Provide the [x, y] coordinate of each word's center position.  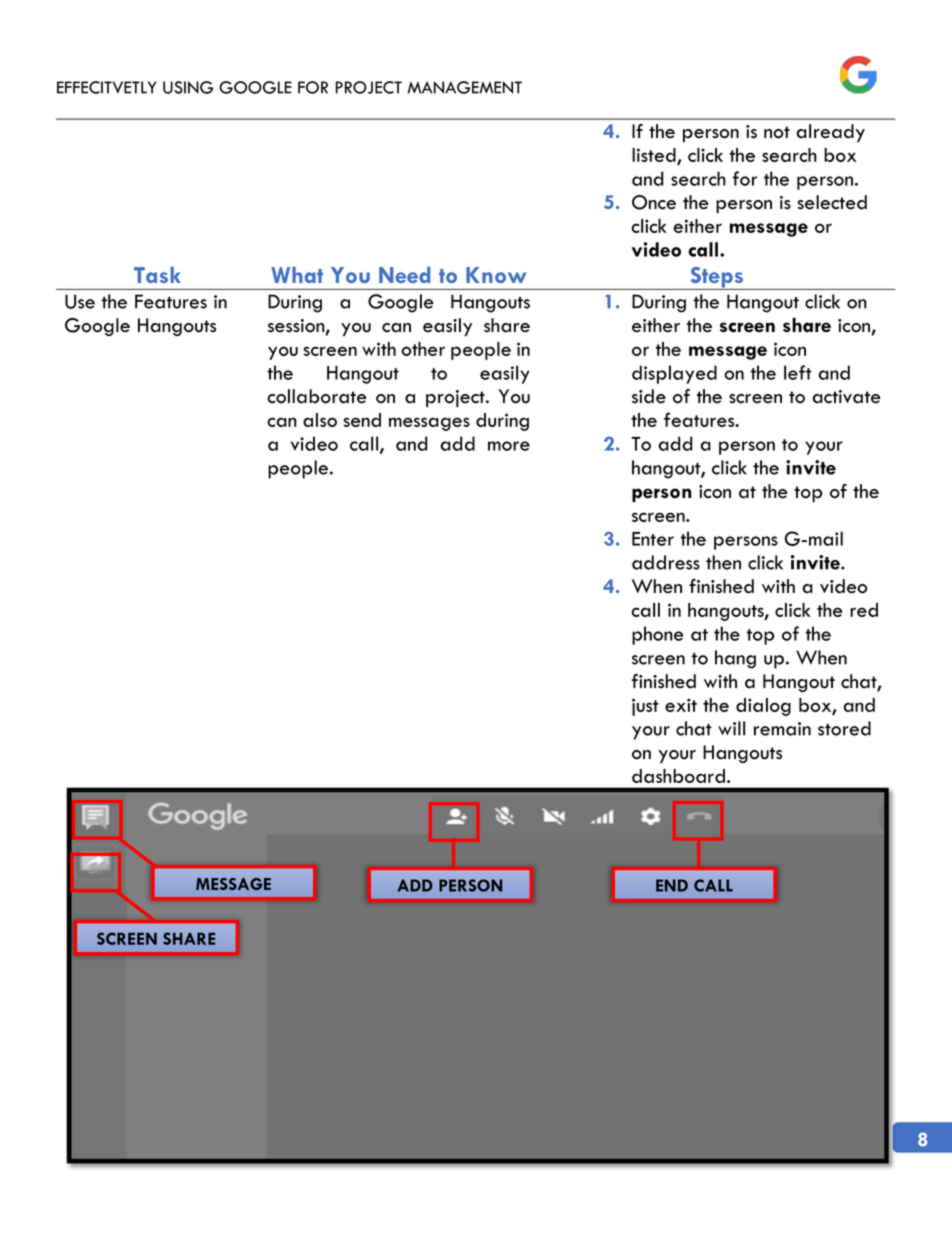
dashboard [678, 776]
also [320, 420]
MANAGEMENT [464, 87]
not [777, 132]
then [723, 562]
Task [157, 275]
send [362, 420]
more [509, 446]
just [645, 707]
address [666, 562]
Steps [717, 278]
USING [188, 87]
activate [847, 397]
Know [496, 275]
